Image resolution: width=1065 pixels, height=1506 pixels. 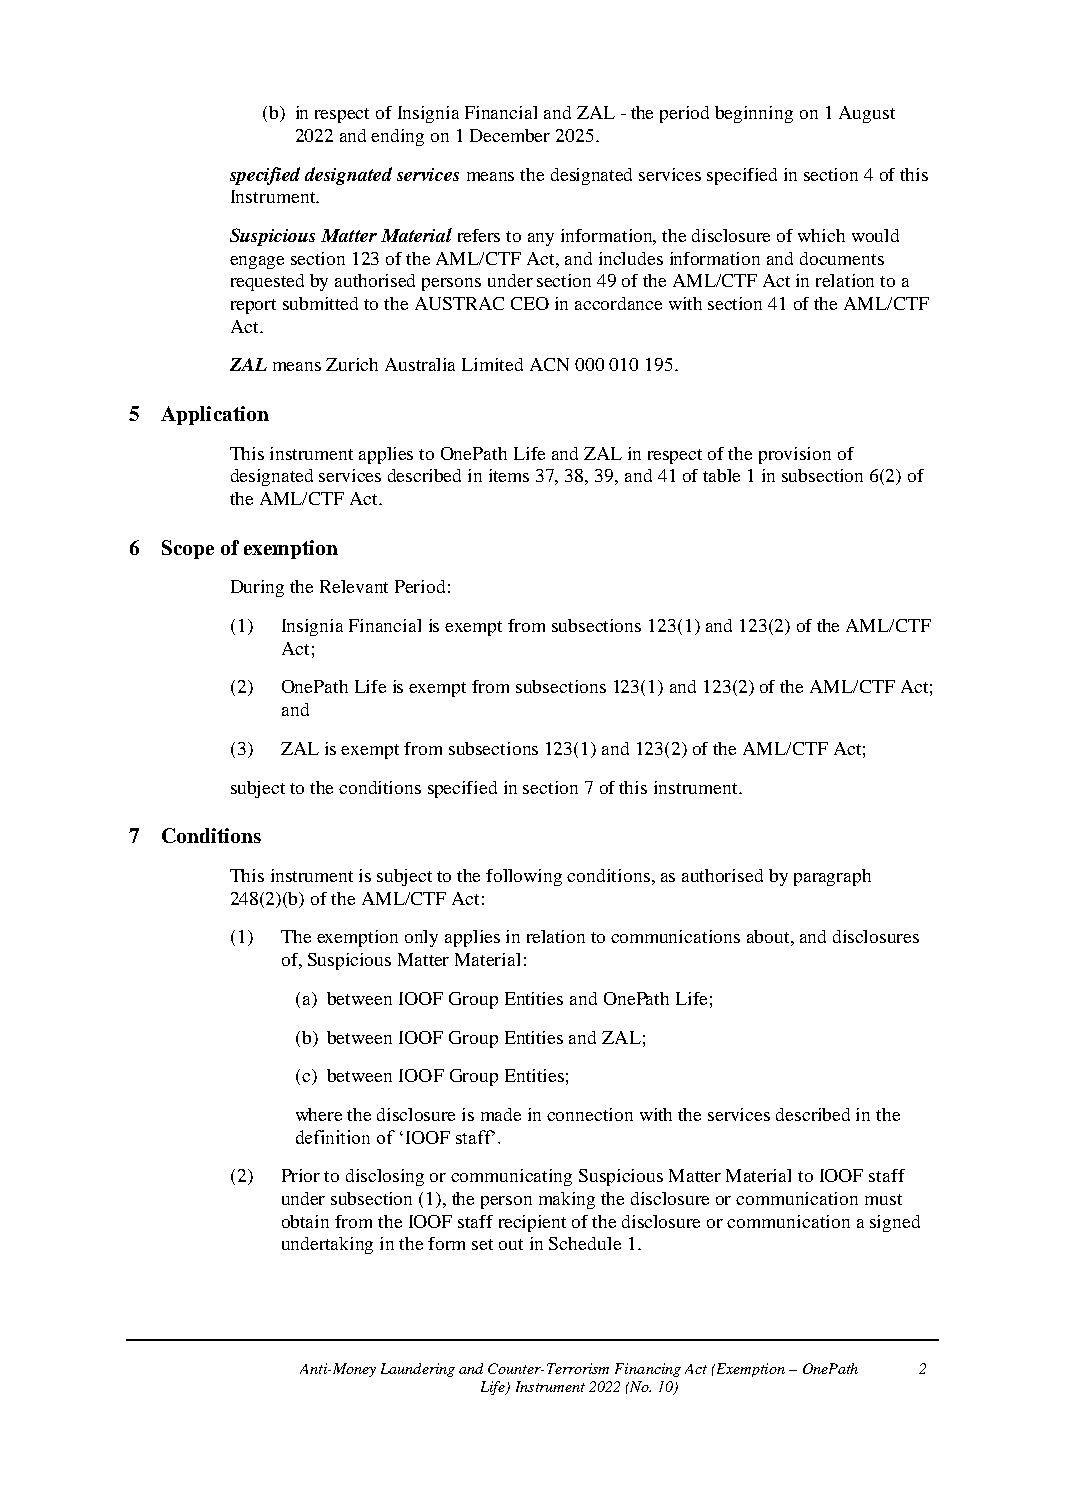 What do you see at coordinates (215, 415) in the document?
I see `Application` at bounding box center [215, 415].
